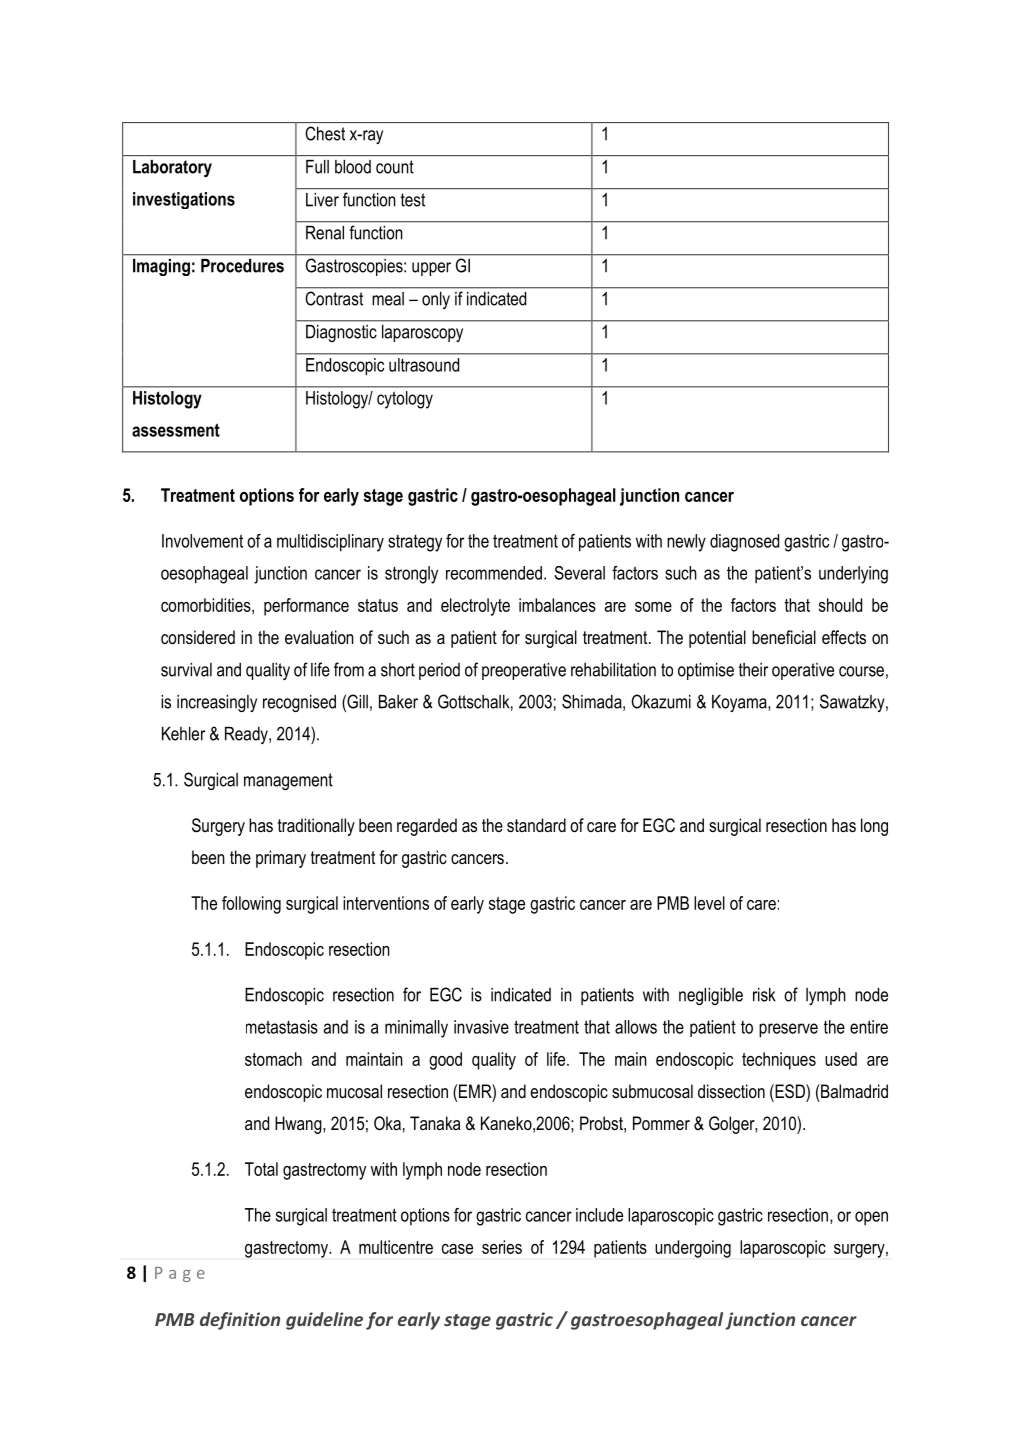 This document has width=1011, height=1430. What do you see at coordinates (413, 200) in the document?
I see `test` at bounding box center [413, 200].
